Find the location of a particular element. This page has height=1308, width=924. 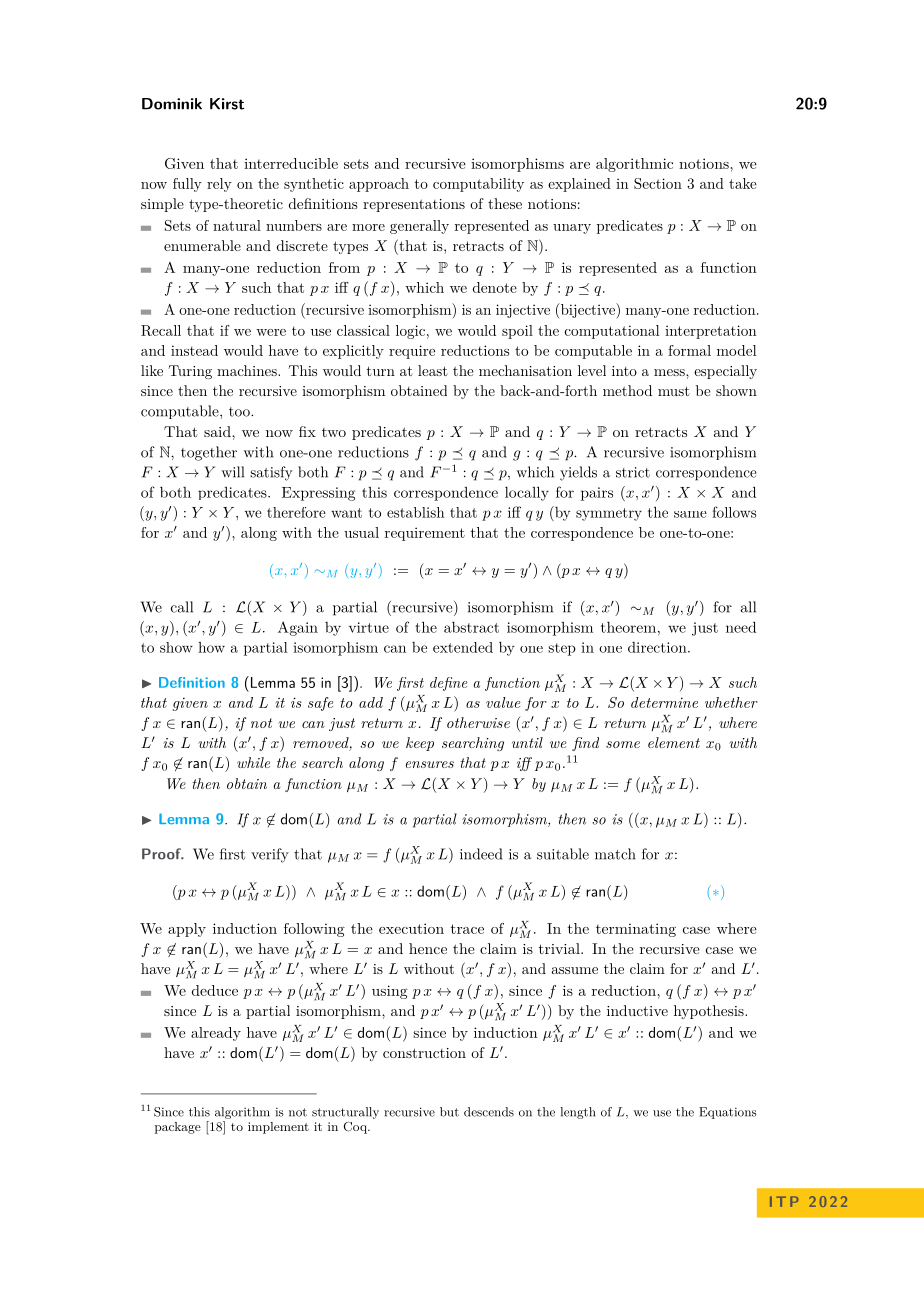

computability is located at coordinates (478, 185).
